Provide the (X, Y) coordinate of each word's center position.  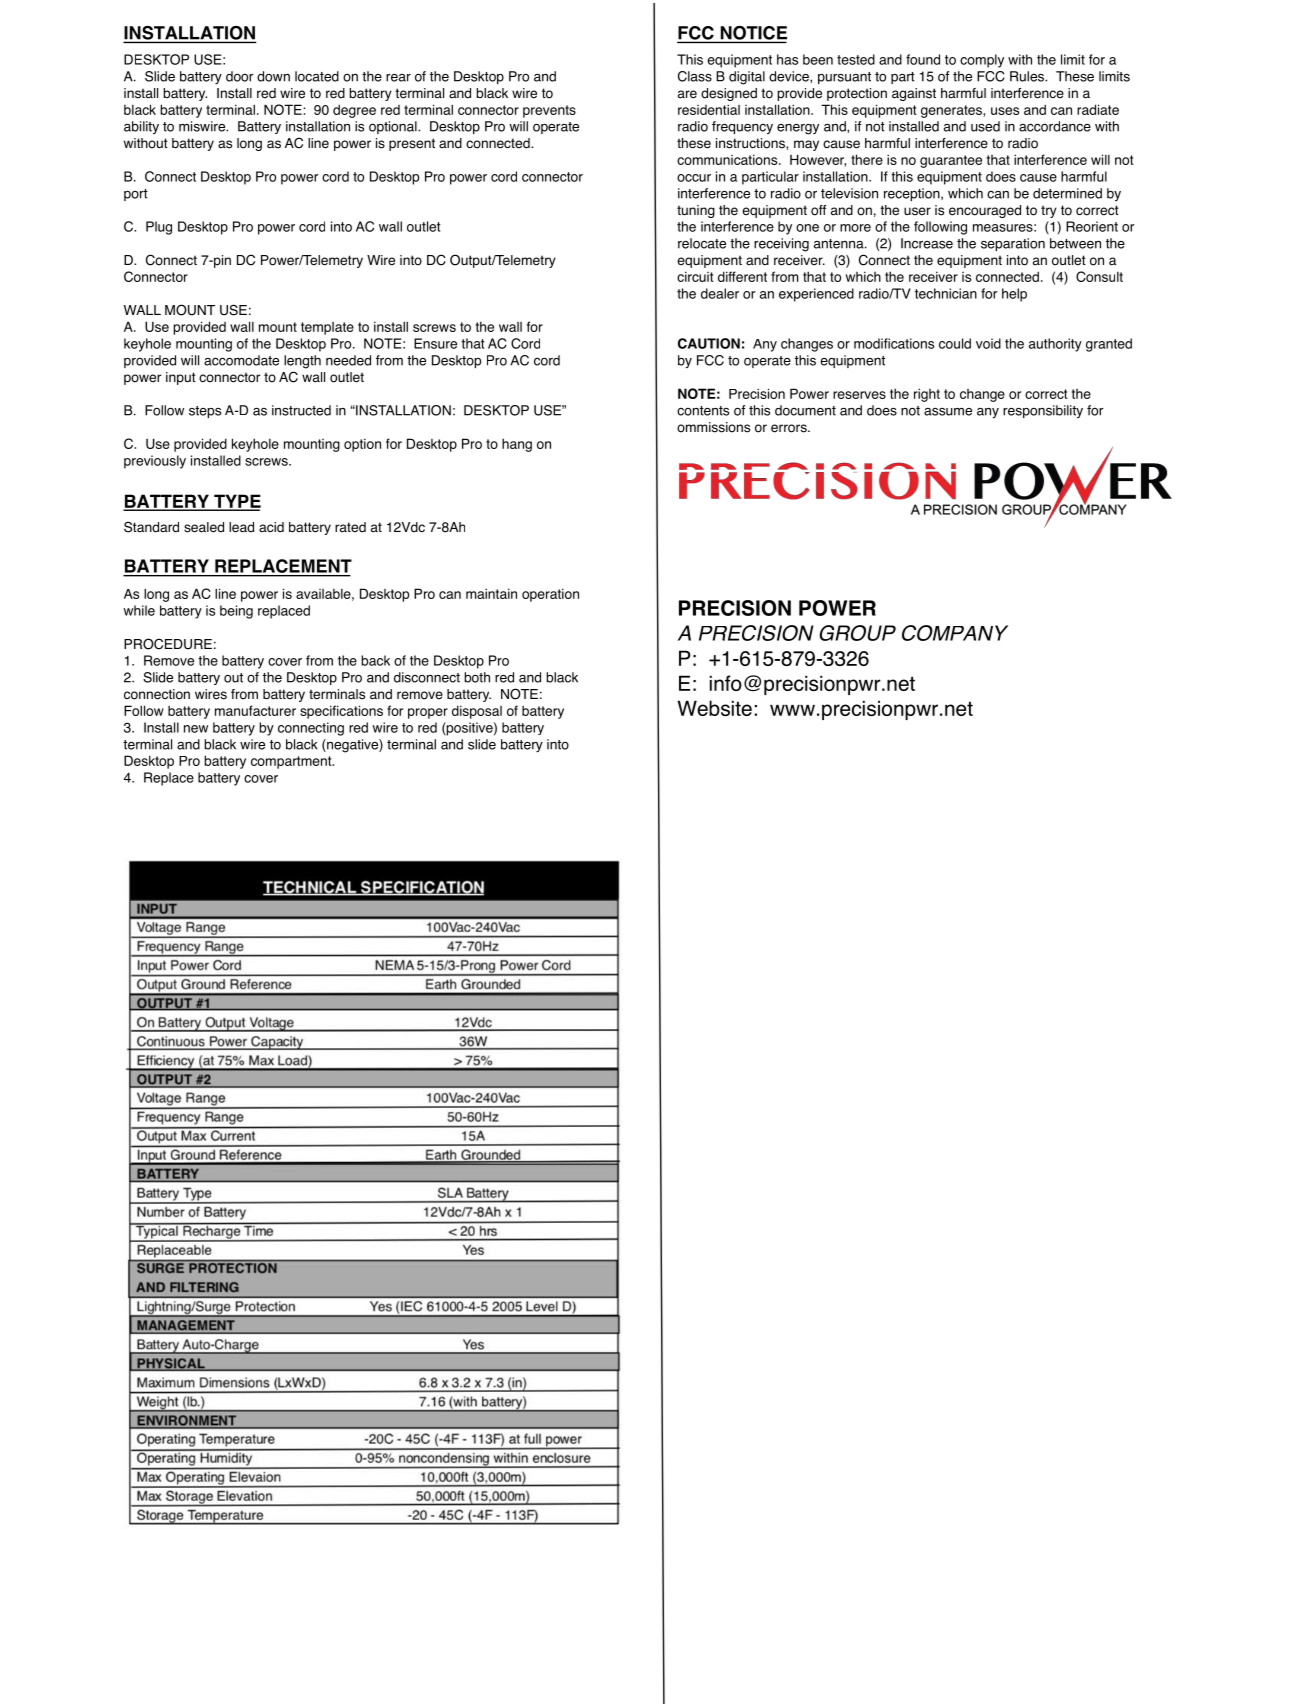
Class (695, 76)
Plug (159, 228)
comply (982, 61)
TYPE (236, 502)
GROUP (858, 633)
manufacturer (255, 710)
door (240, 76)
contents (703, 411)
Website (715, 708)
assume (948, 412)
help (1014, 295)
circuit (695, 276)
